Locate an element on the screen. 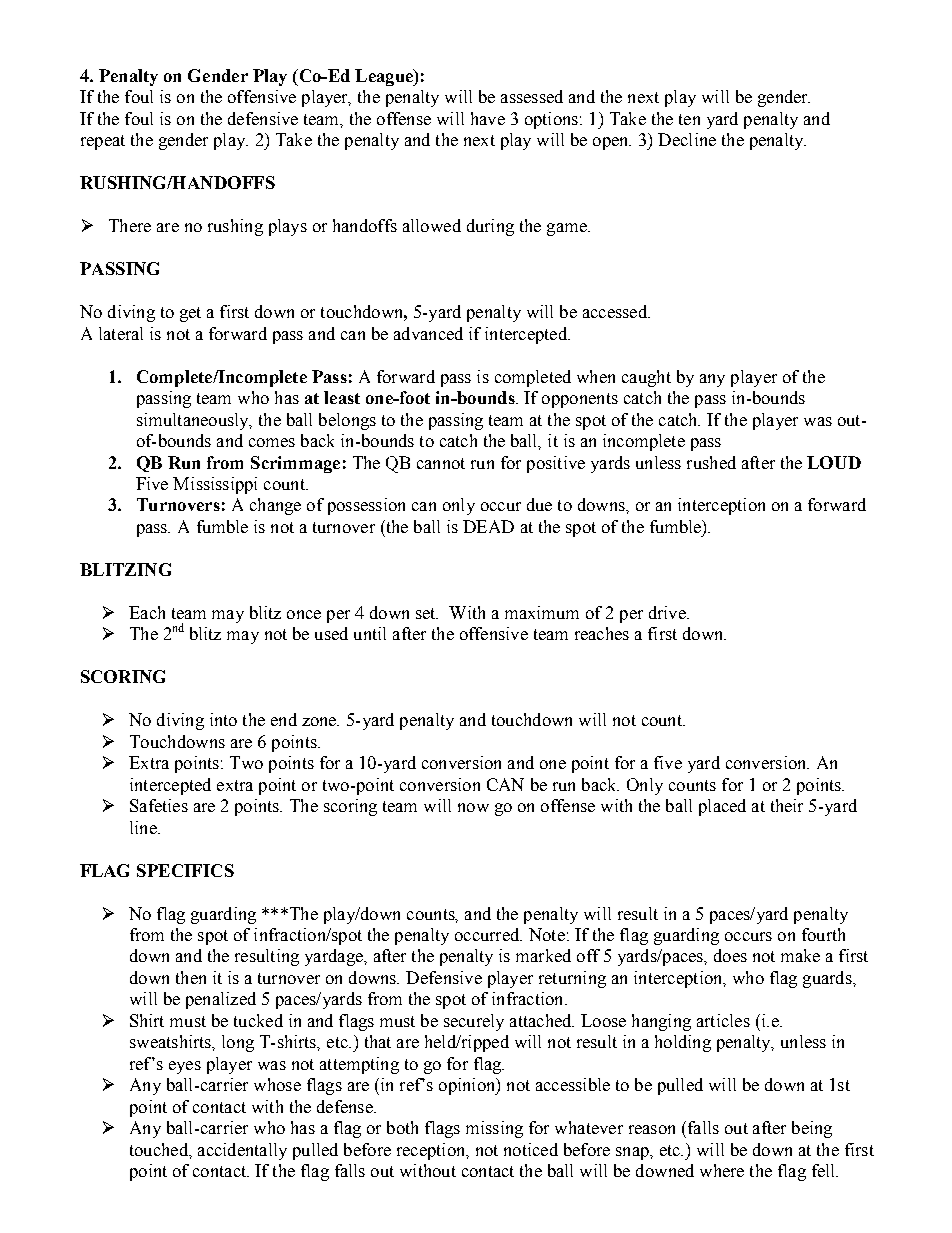 The width and height of the screenshot is (952, 1233). where is located at coordinates (722, 1170).
